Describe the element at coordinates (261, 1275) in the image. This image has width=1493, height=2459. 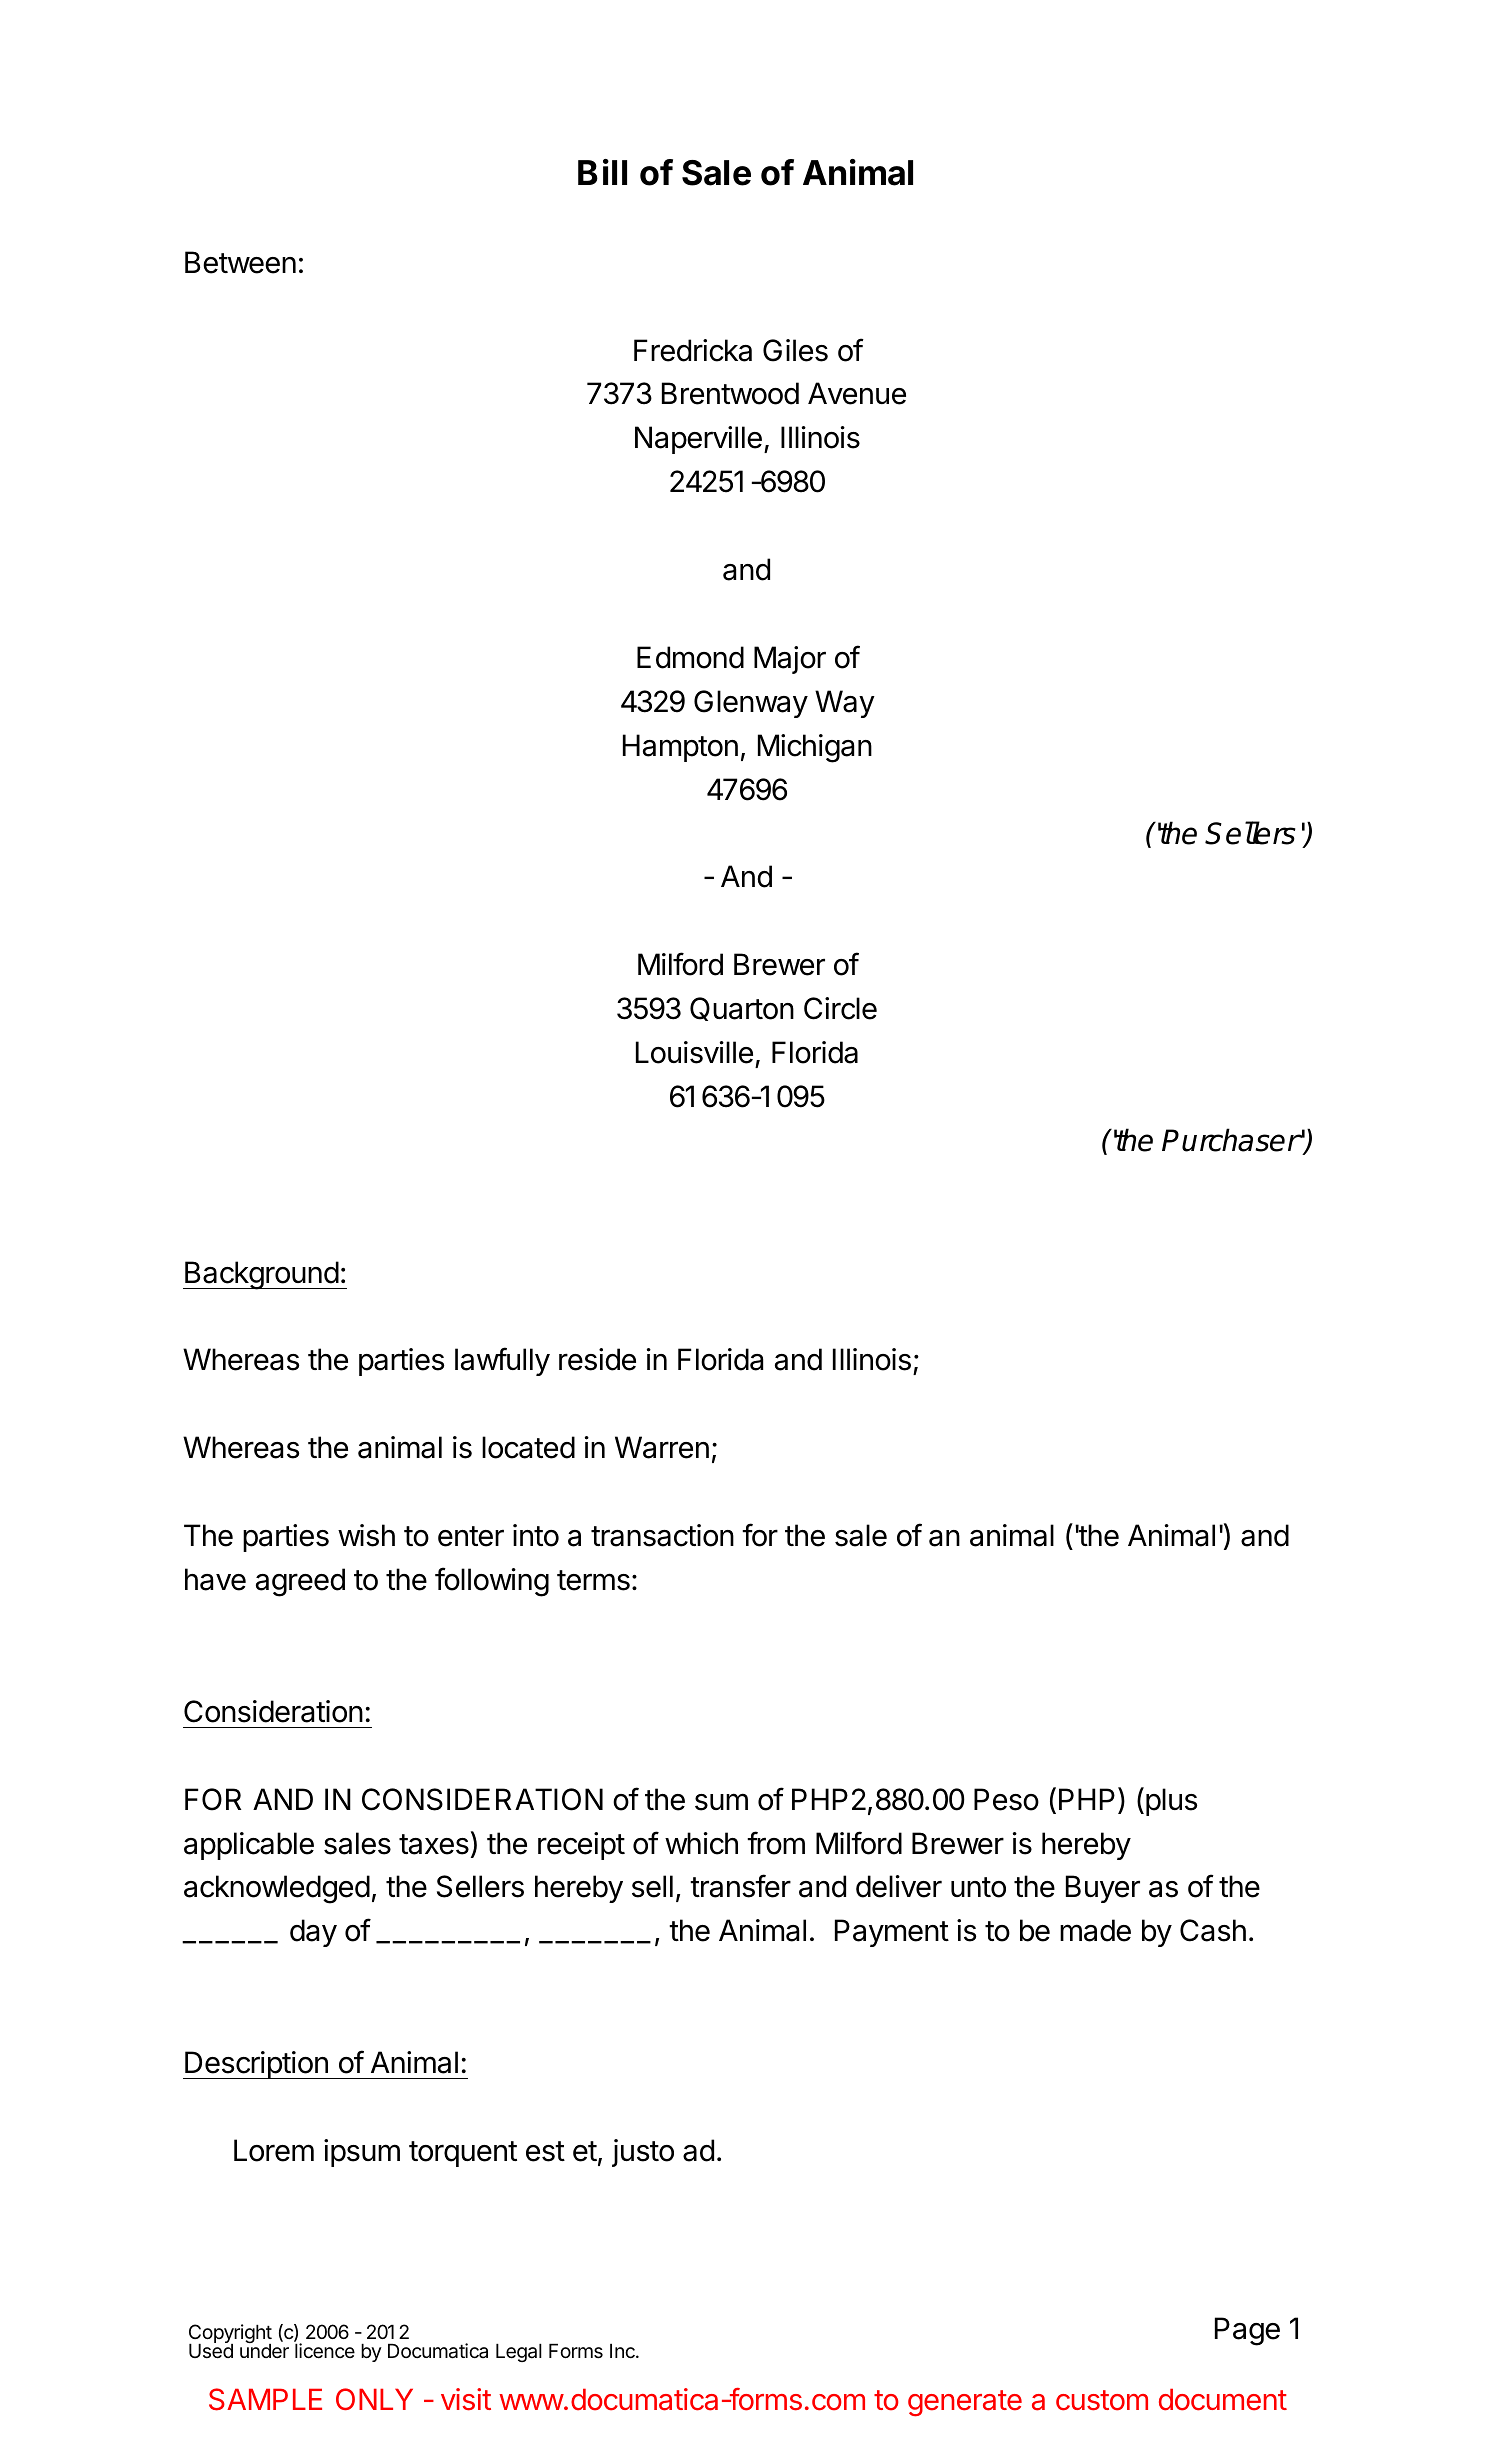
I see `Background` at that location.
